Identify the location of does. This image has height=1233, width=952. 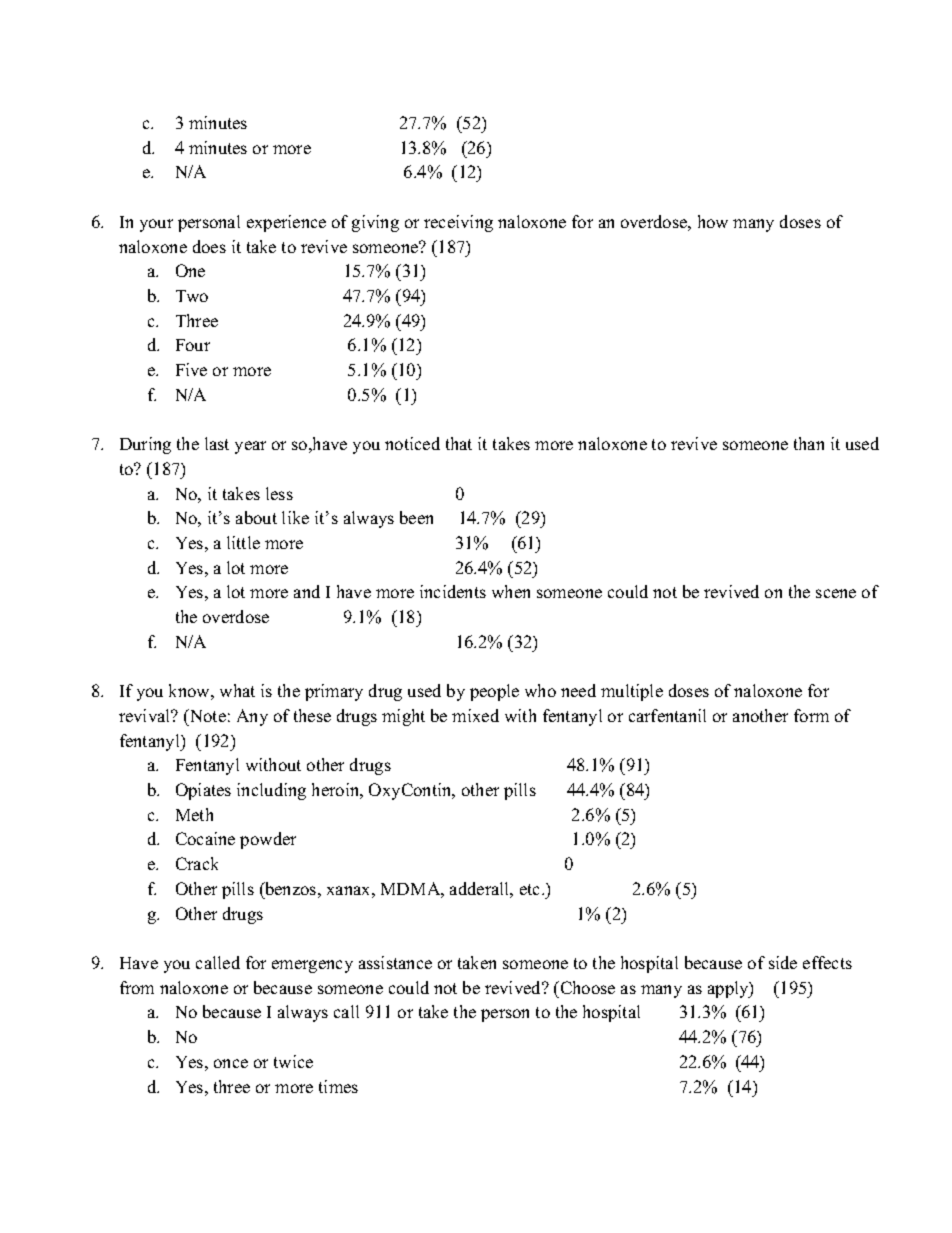
(209, 246).
